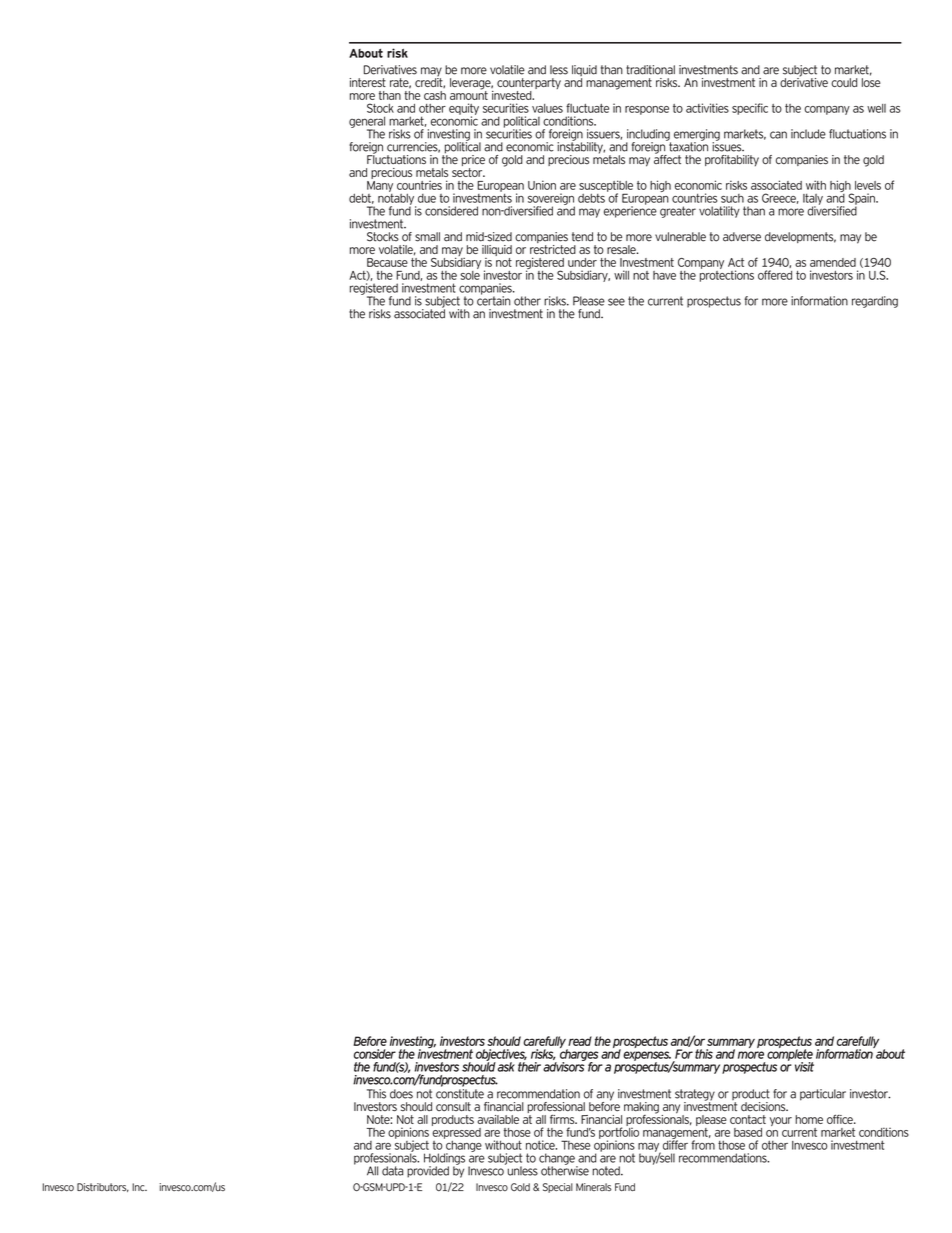 Image resolution: width=952 pixels, height=1233 pixels. What do you see at coordinates (401, 1094) in the screenshot?
I see `does` at bounding box center [401, 1094].
